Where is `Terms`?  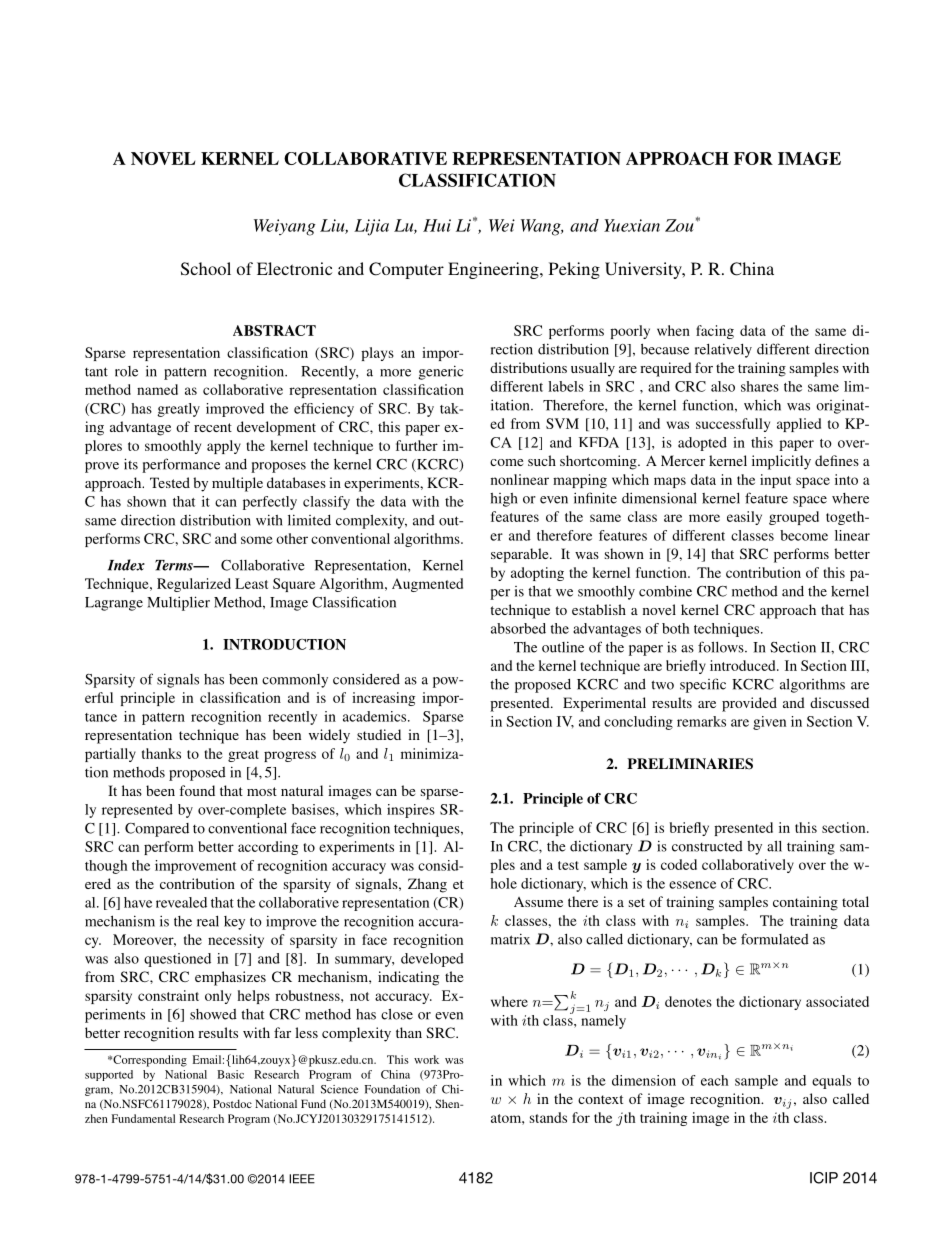 Terms is located at coordinates (175, 565).
